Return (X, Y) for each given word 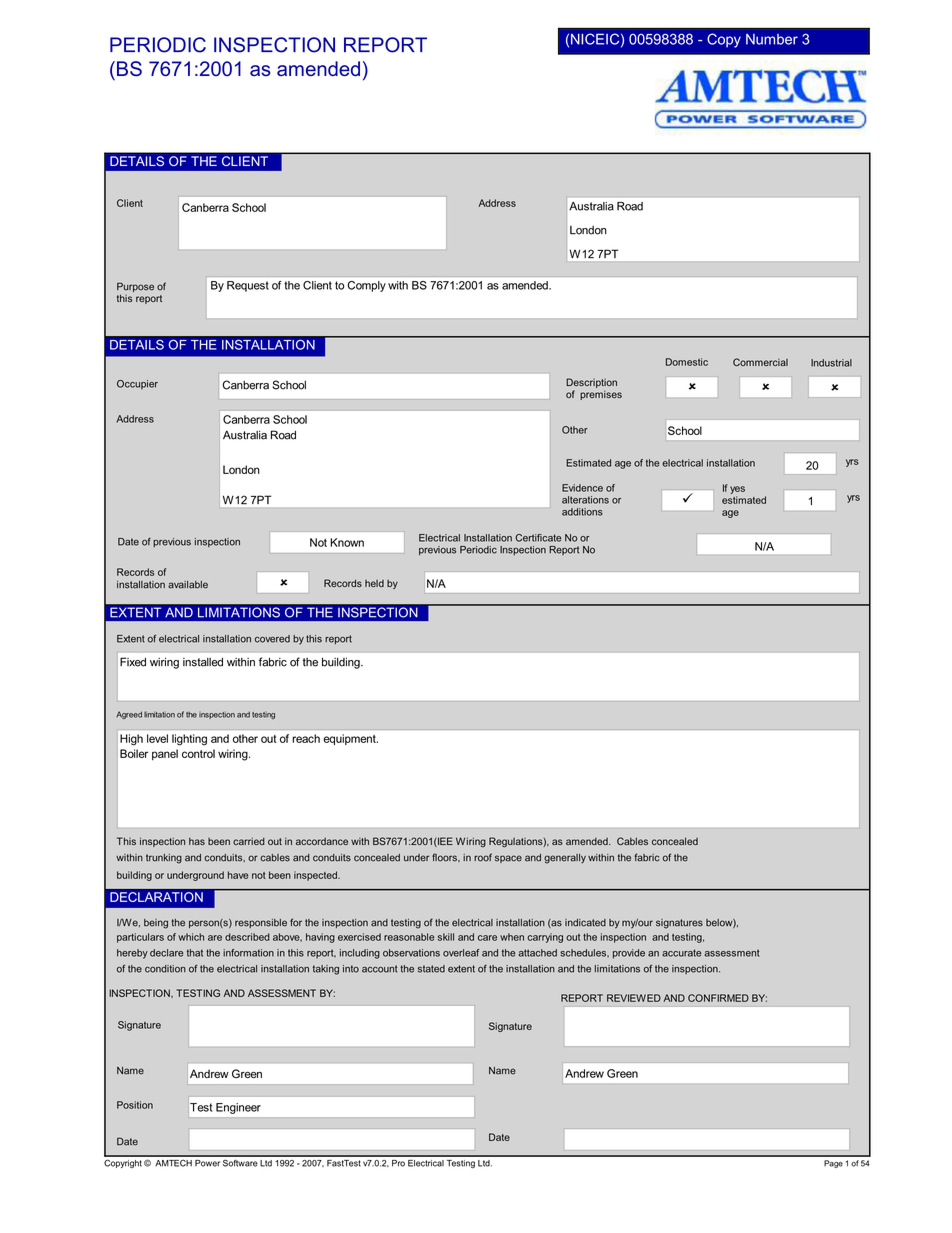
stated (431, 969)
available (188, 585)
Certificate (538, 538)
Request (248, 286)
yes (737, 490)
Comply (367, 286)
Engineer (238, 1108)
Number (772, 39)
